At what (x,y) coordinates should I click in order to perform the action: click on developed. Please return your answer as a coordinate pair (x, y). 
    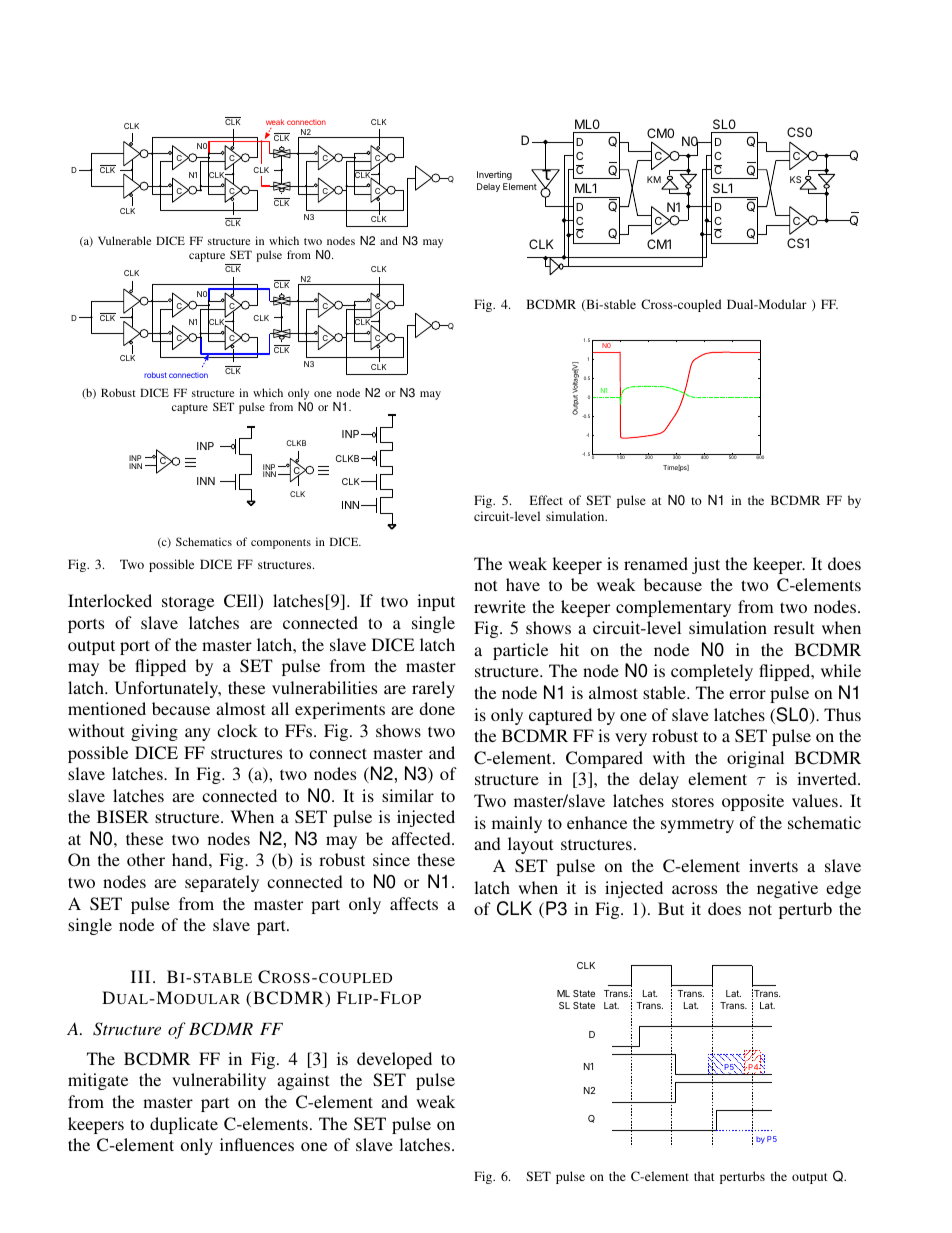
    Looking at the image, I should click on (394, 1060).
